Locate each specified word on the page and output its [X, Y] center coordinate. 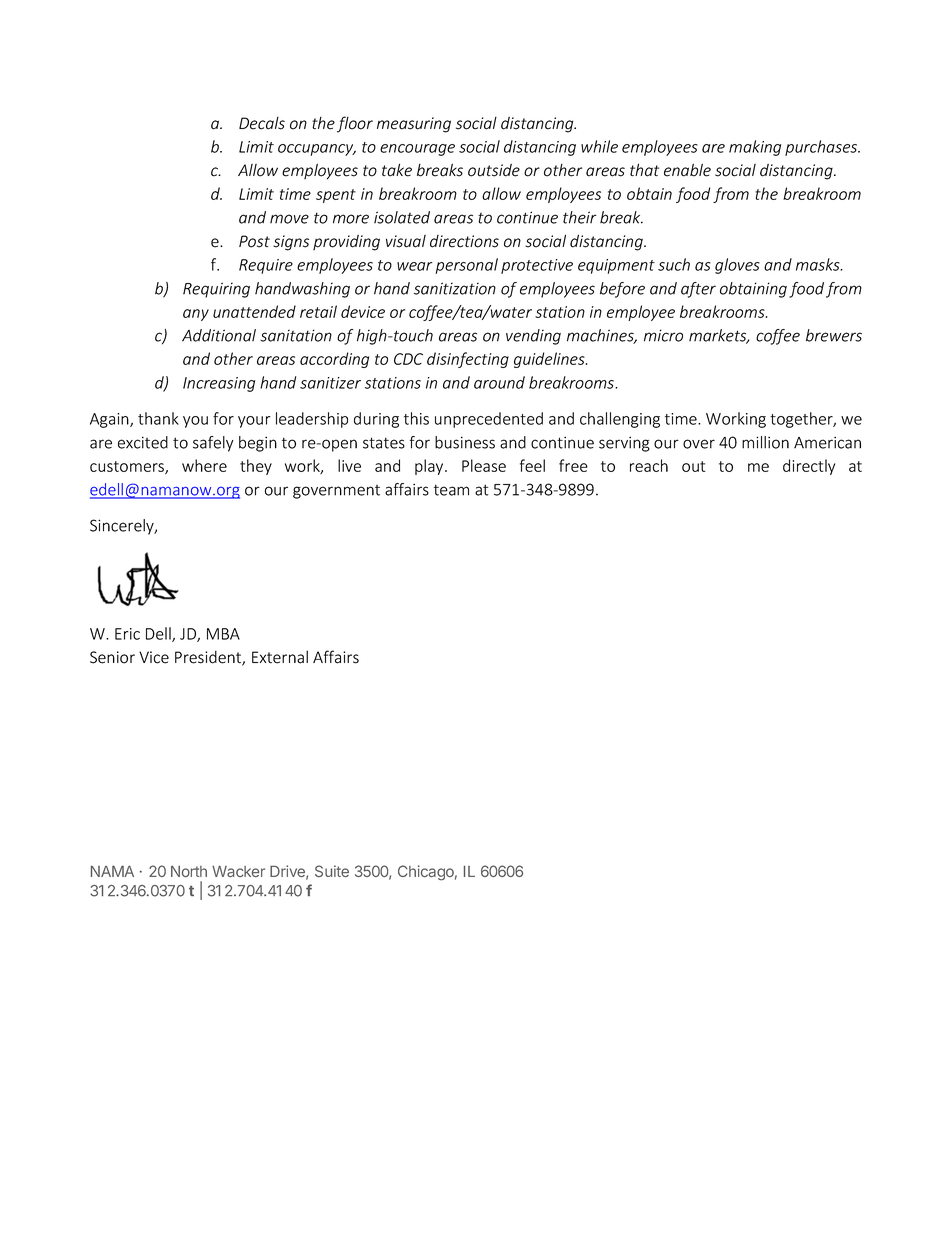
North [189, 871]
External [280, 657]
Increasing [219, 384]
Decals [262, 123]
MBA [223, 634]
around [499, 382]
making [755, 148]
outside [494, 170]
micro [663, 335]
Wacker [238, 871]
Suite [332, 871]
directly [809, 467]
